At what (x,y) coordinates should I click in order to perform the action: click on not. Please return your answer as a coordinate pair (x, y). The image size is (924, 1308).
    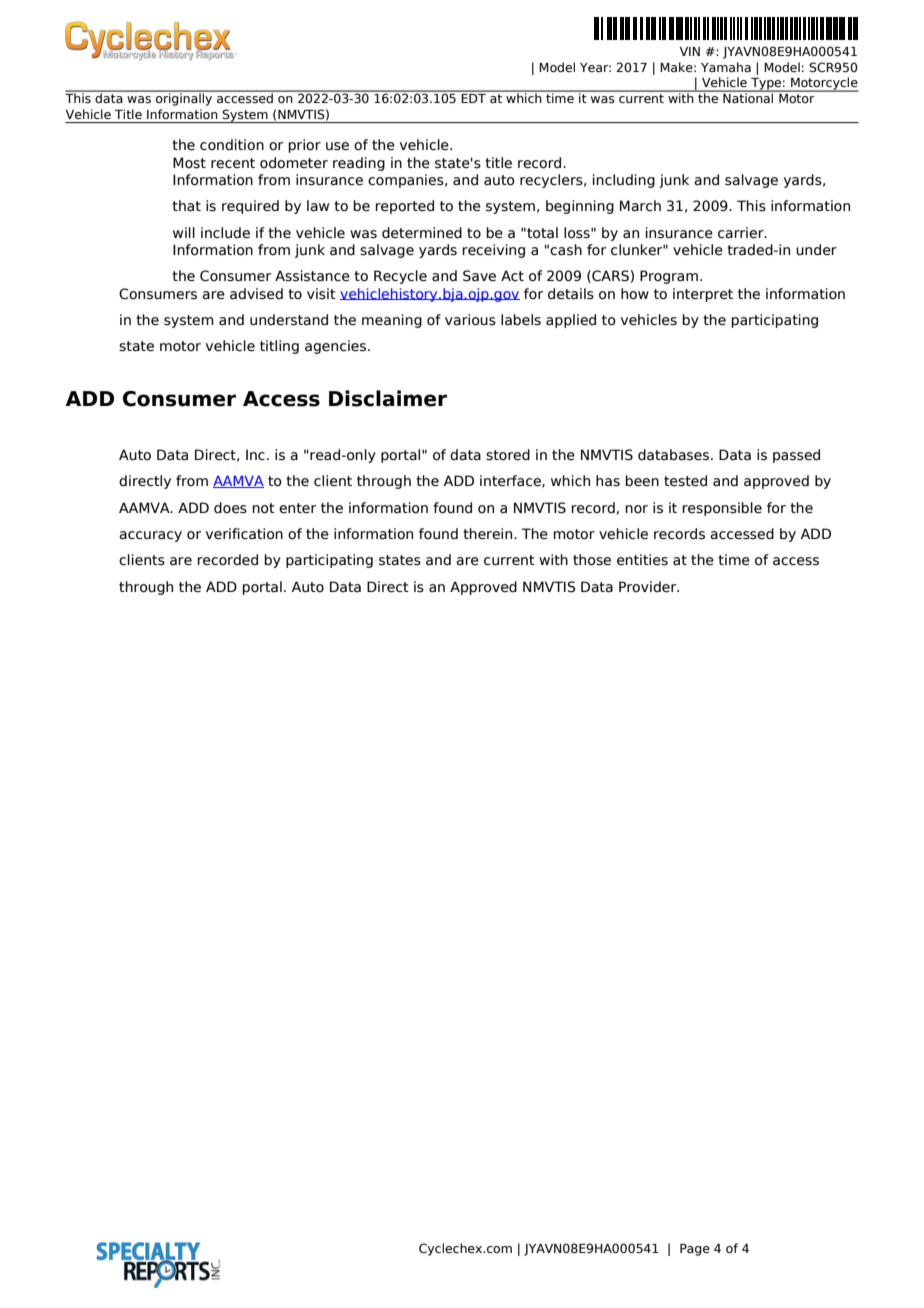
    Looking at the image, I should click on (263, 508).
